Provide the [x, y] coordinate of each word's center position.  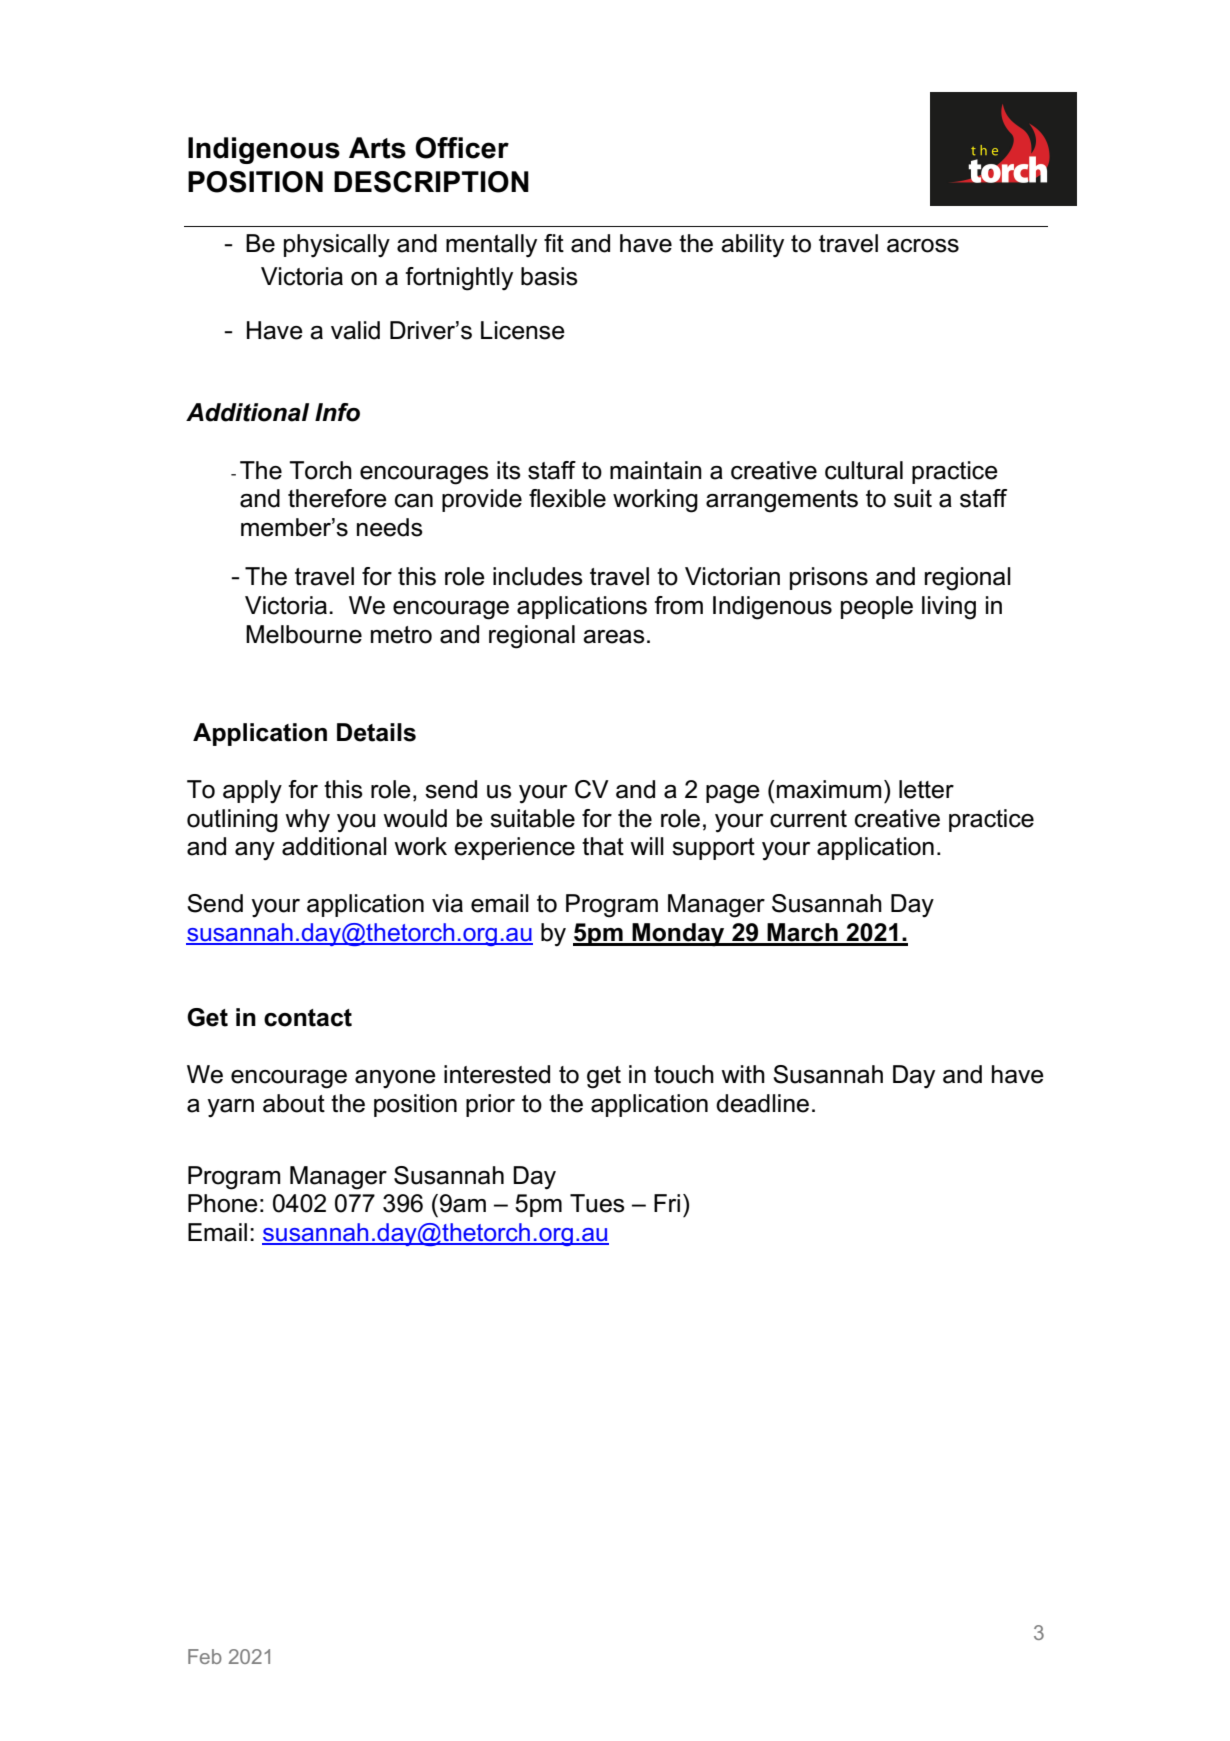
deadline [762, 1103]
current [808, 819]
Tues [597, 1203]
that [603, 846]
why [307, 821]
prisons [829, 578]
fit [554, 243]
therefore [337, 498]
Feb [205, 1656]
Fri [667, 1203]
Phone [223, 1203]
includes [538, 576]
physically [337, 246]
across [923, 246]
